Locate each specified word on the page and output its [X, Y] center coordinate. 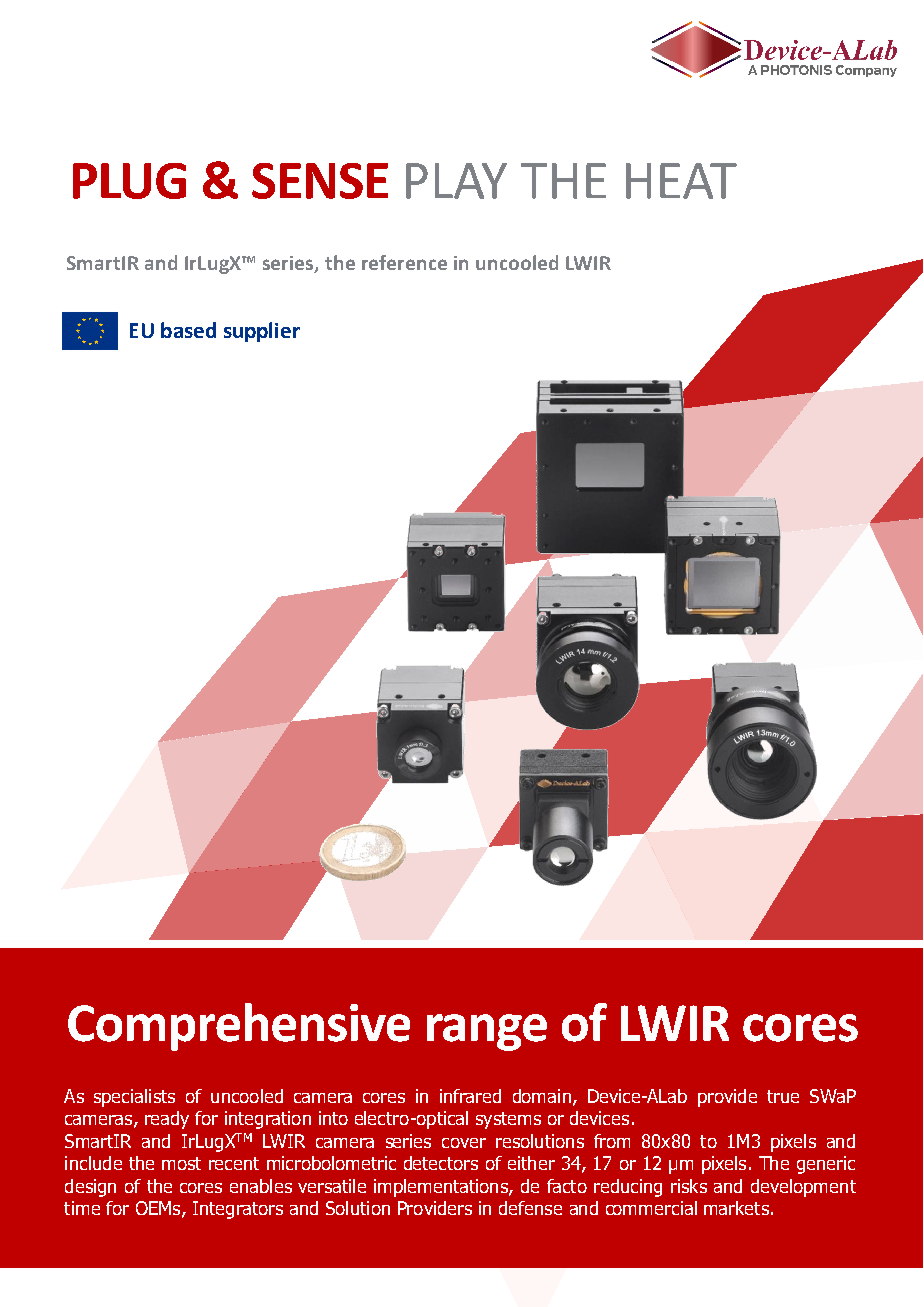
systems [508, 1120]
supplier [262, 332]
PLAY [456, 181]
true [783, 1096]
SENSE [320, 181]
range [487, 1032]
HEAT [681, 181]
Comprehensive [239, 1027]
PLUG [129, 181]
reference [404, 262]
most [181, 1163]
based [188, 330]
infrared [470, 1096]
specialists [134, 1098]
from [612, 1141]
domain [542, 1096]
